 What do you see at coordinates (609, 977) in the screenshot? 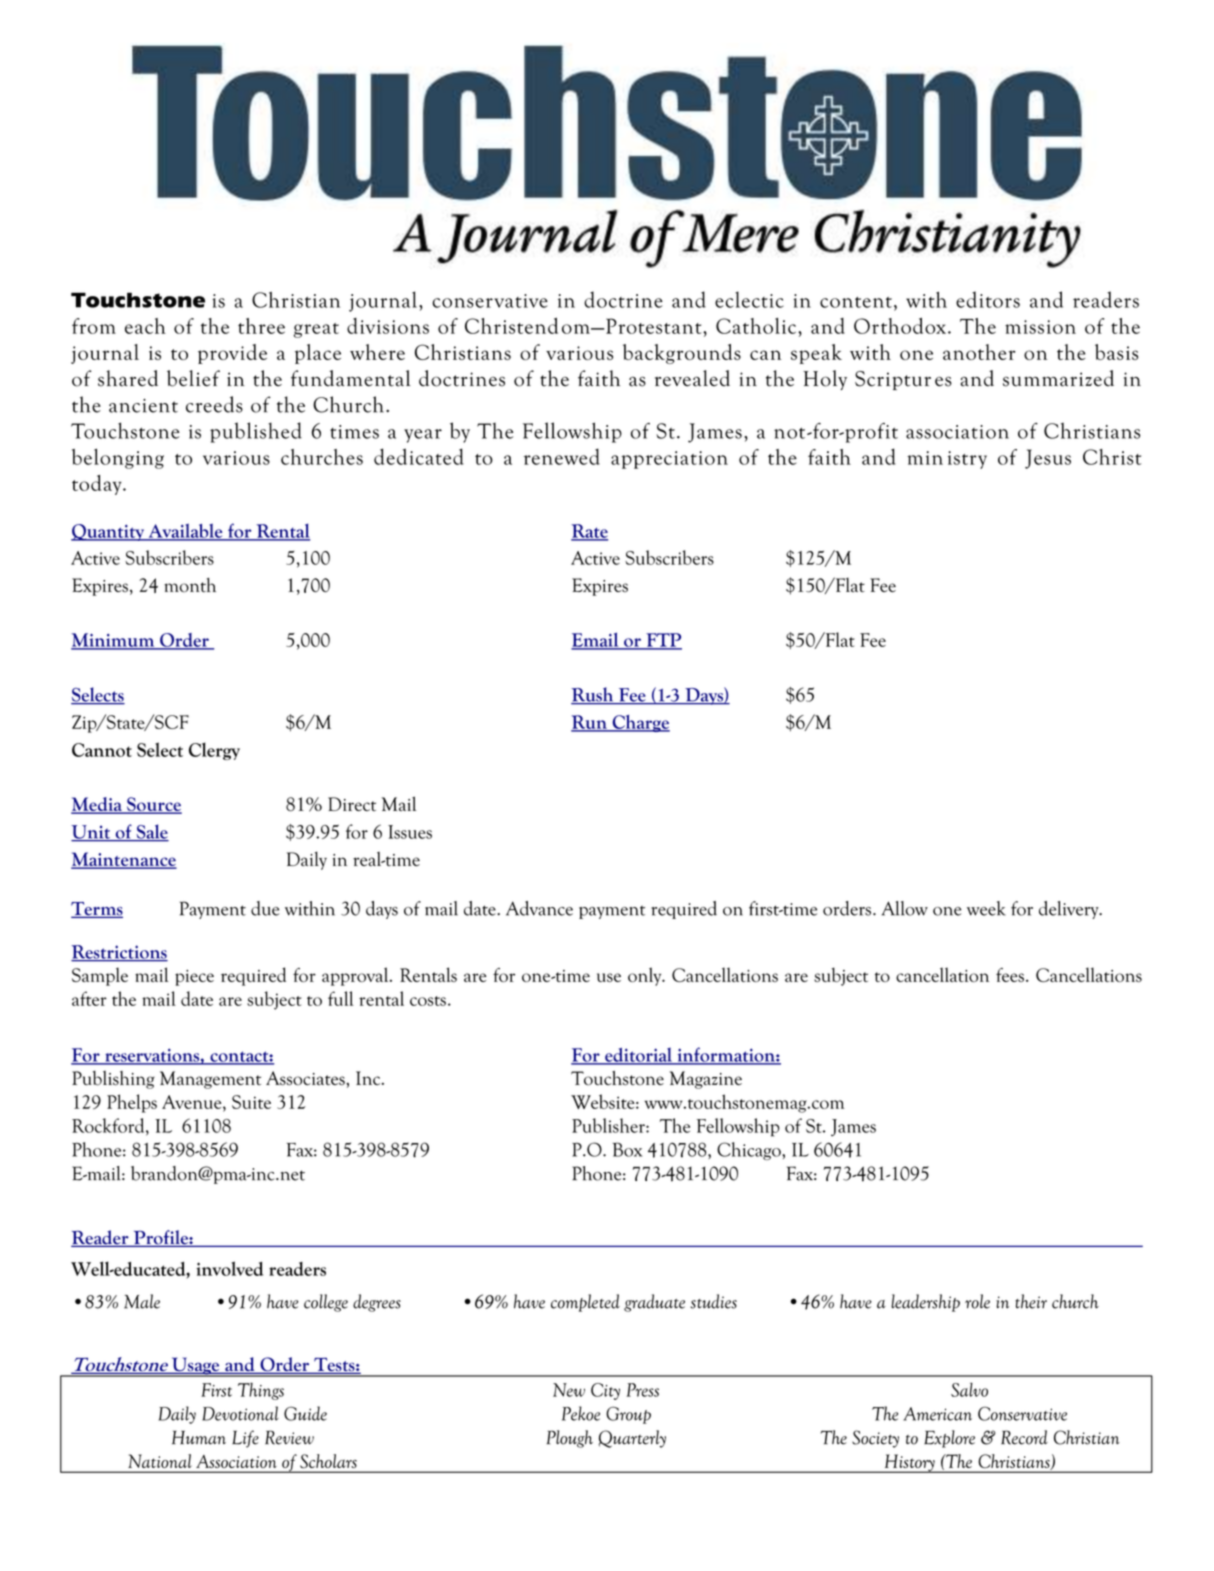
I see `use` at bounding box center [609, 977].
